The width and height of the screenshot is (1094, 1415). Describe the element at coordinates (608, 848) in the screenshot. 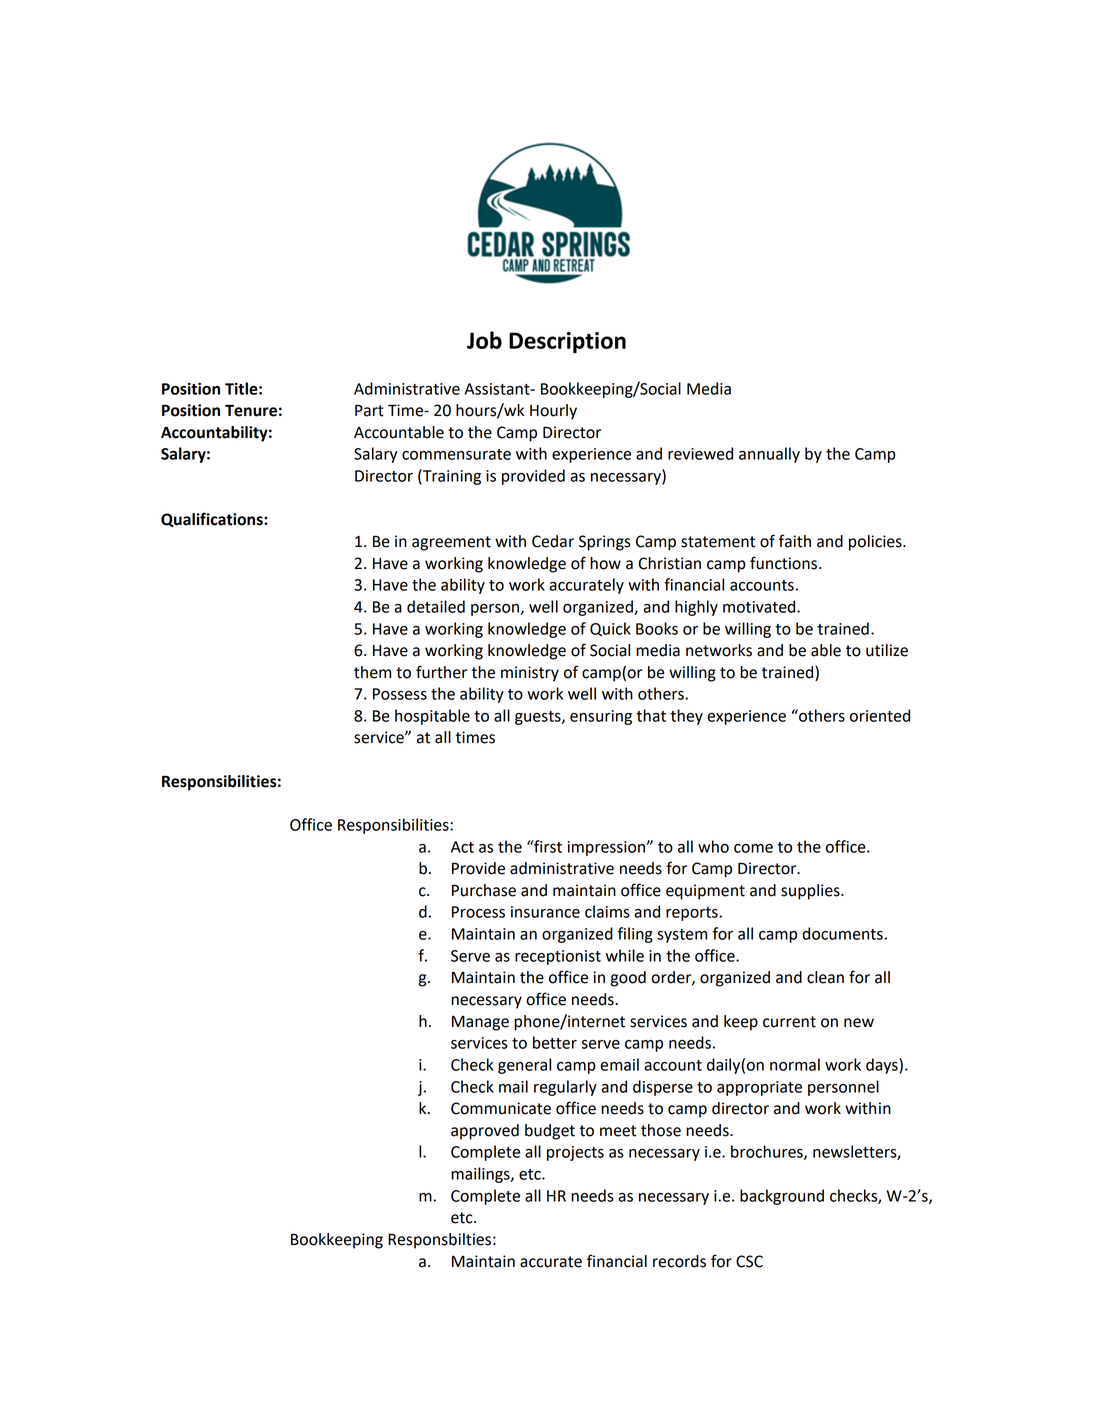

I see `impression` at that location.
